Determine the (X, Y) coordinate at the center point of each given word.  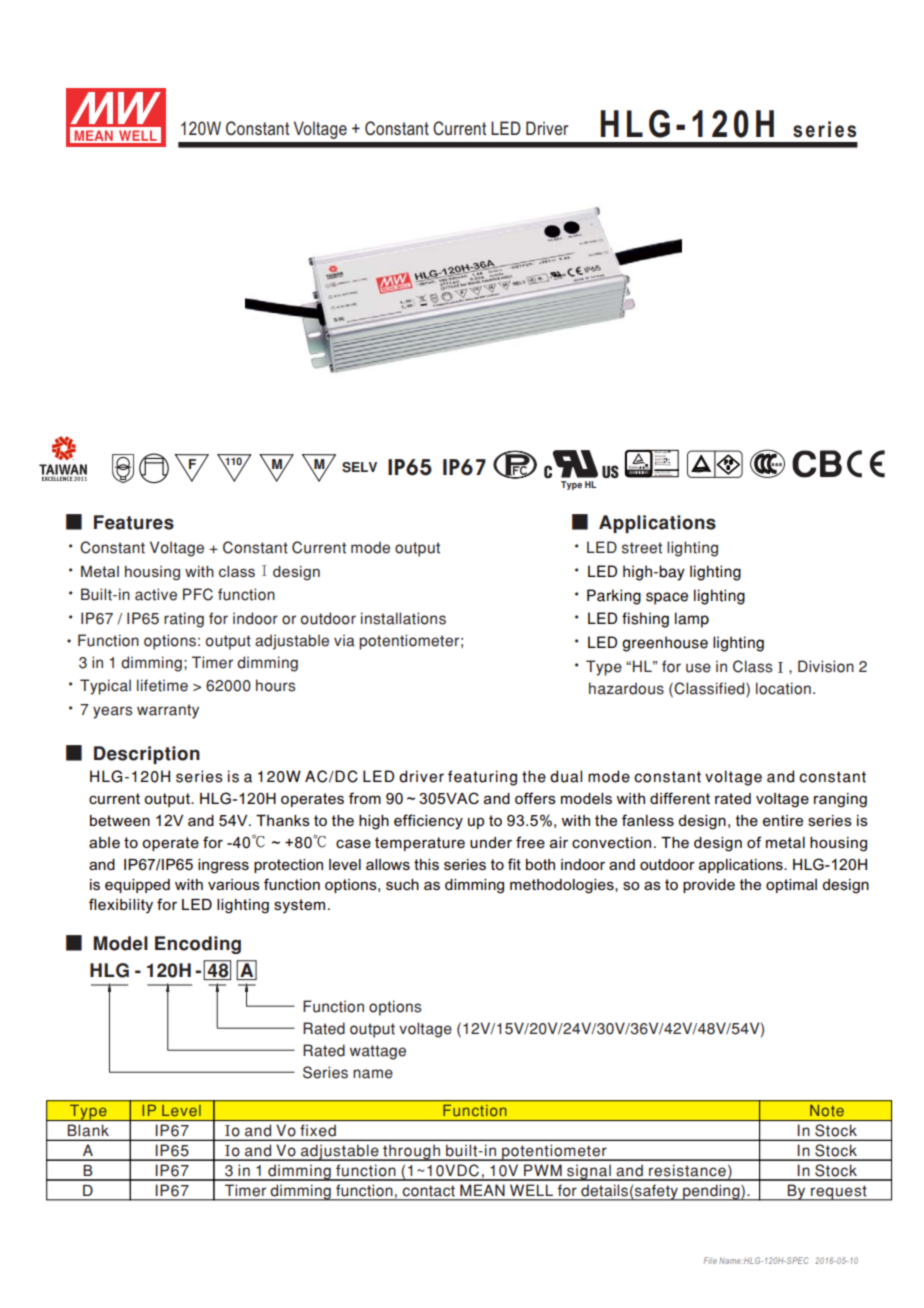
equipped (137, 886)
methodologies (563, 886)
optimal (791, 886)
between (120, 820)
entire (783, 820)
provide (709, 886)
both (540, 864)
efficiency (428, 822)
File (710, 1260)
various (234, 884)
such (402, 884)
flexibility (121, 906)
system (299, 906)
